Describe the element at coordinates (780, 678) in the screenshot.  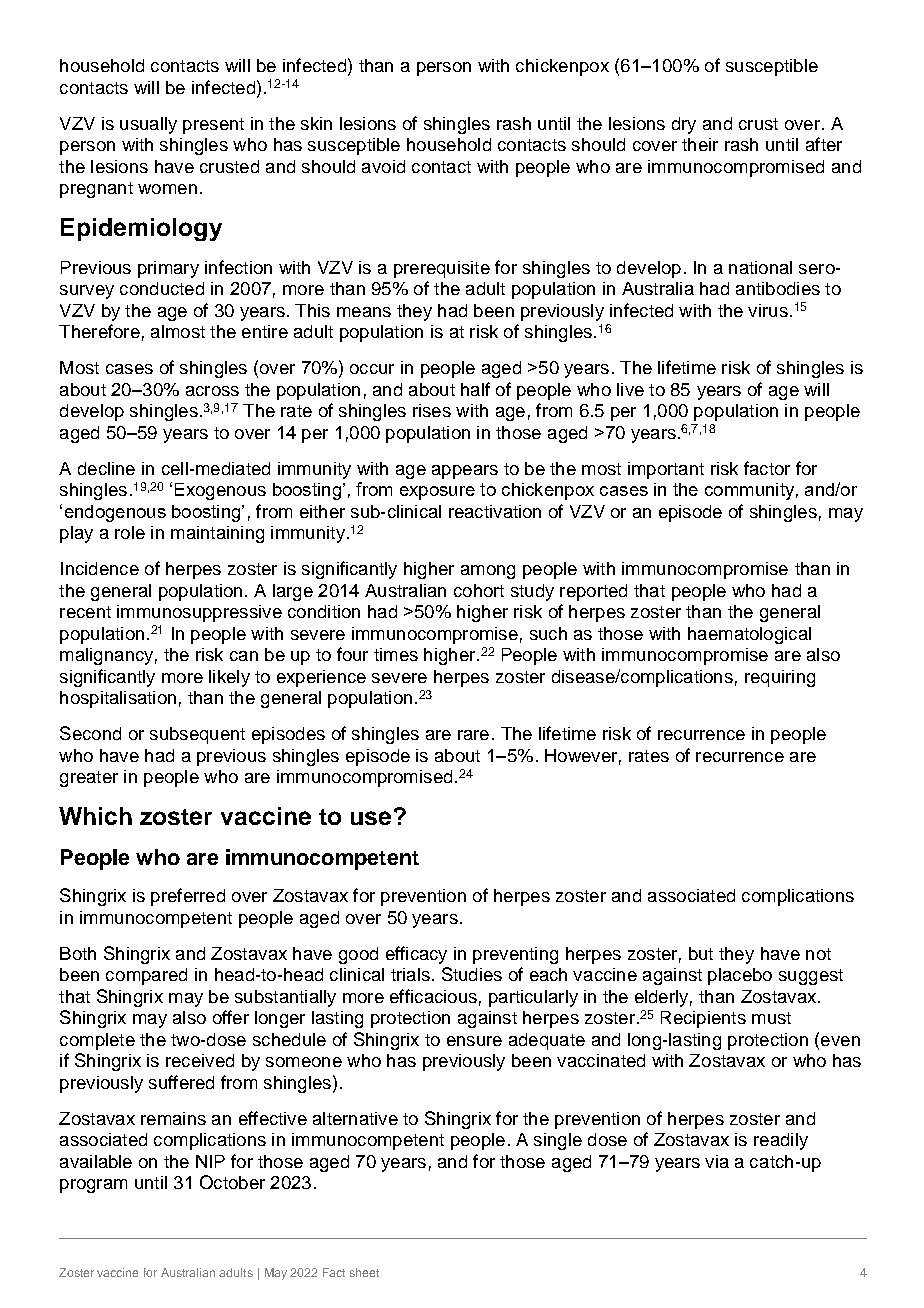
I see `requiring` at that location.
